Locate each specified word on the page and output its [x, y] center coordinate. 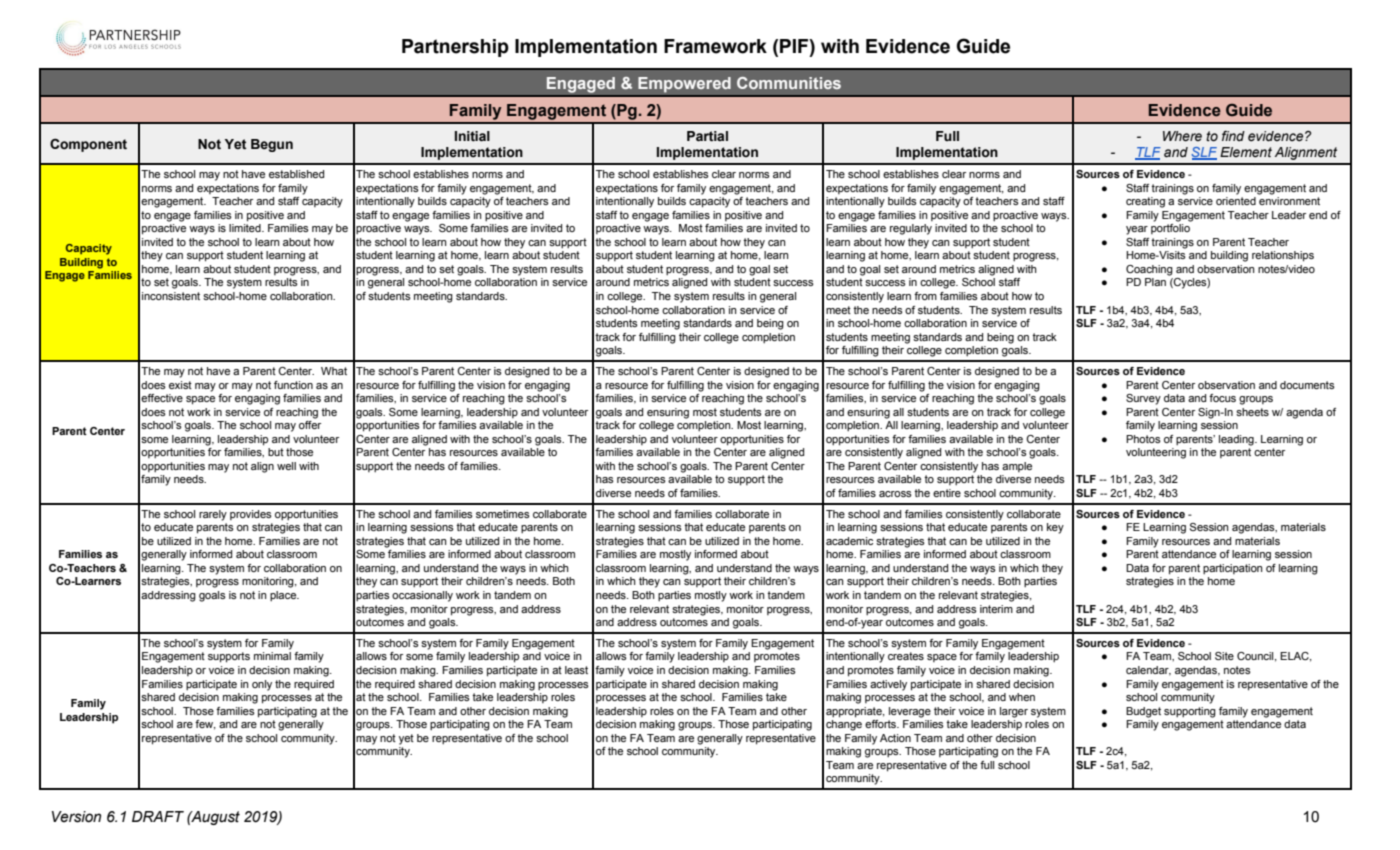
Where [1182, 136]
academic [849, 541]
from [925, 296]
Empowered [684, 85]
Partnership [455, 48]
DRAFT [158, 816]
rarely [213, 515]
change [844, 725]
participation [1233, 569]
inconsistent [171, 296]
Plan [1155, 282]
